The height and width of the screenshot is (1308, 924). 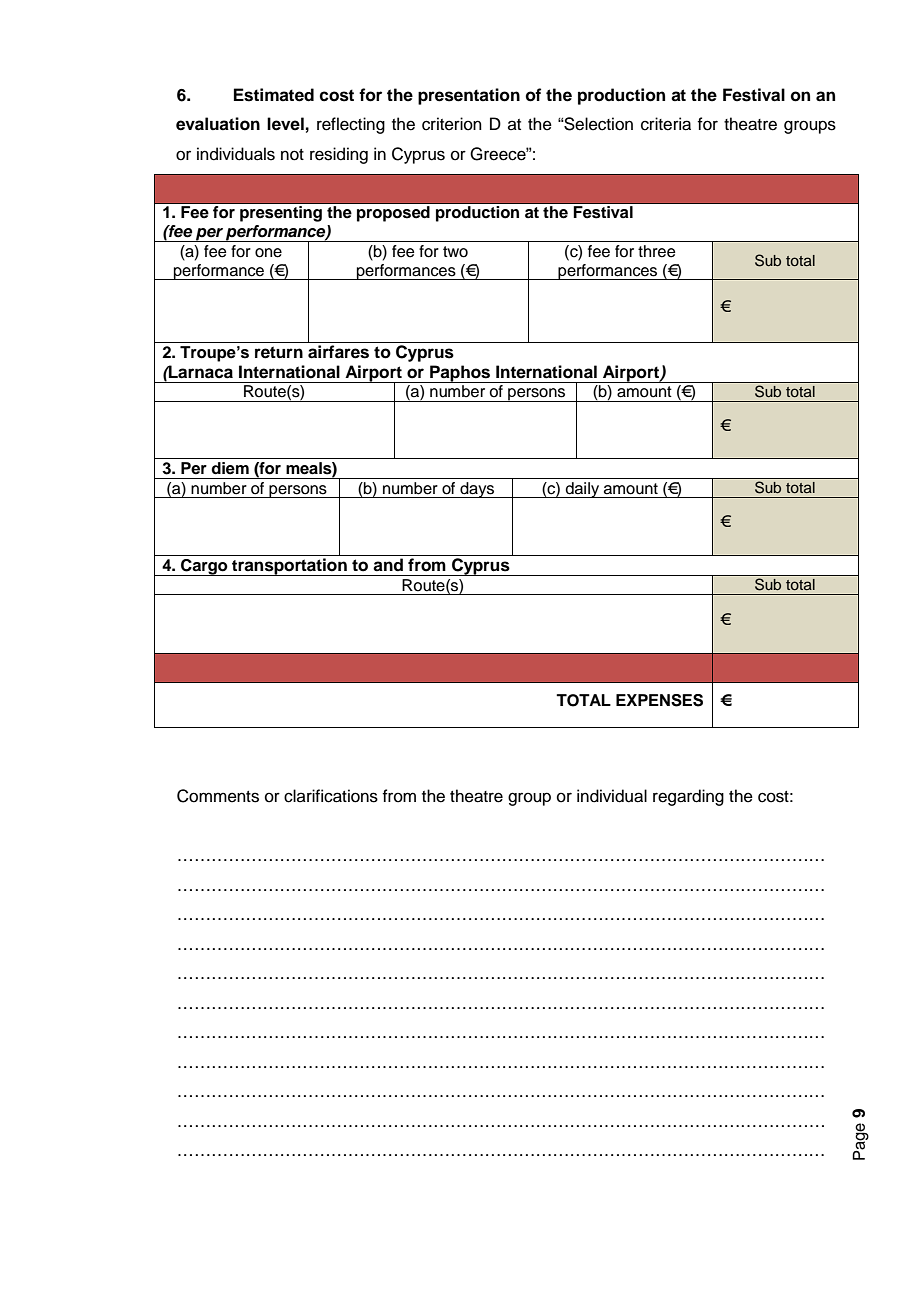 What do you see at coordinates (204, 567) in the screenshot?
I see `Cargo` at bounding box center [204, 567].
